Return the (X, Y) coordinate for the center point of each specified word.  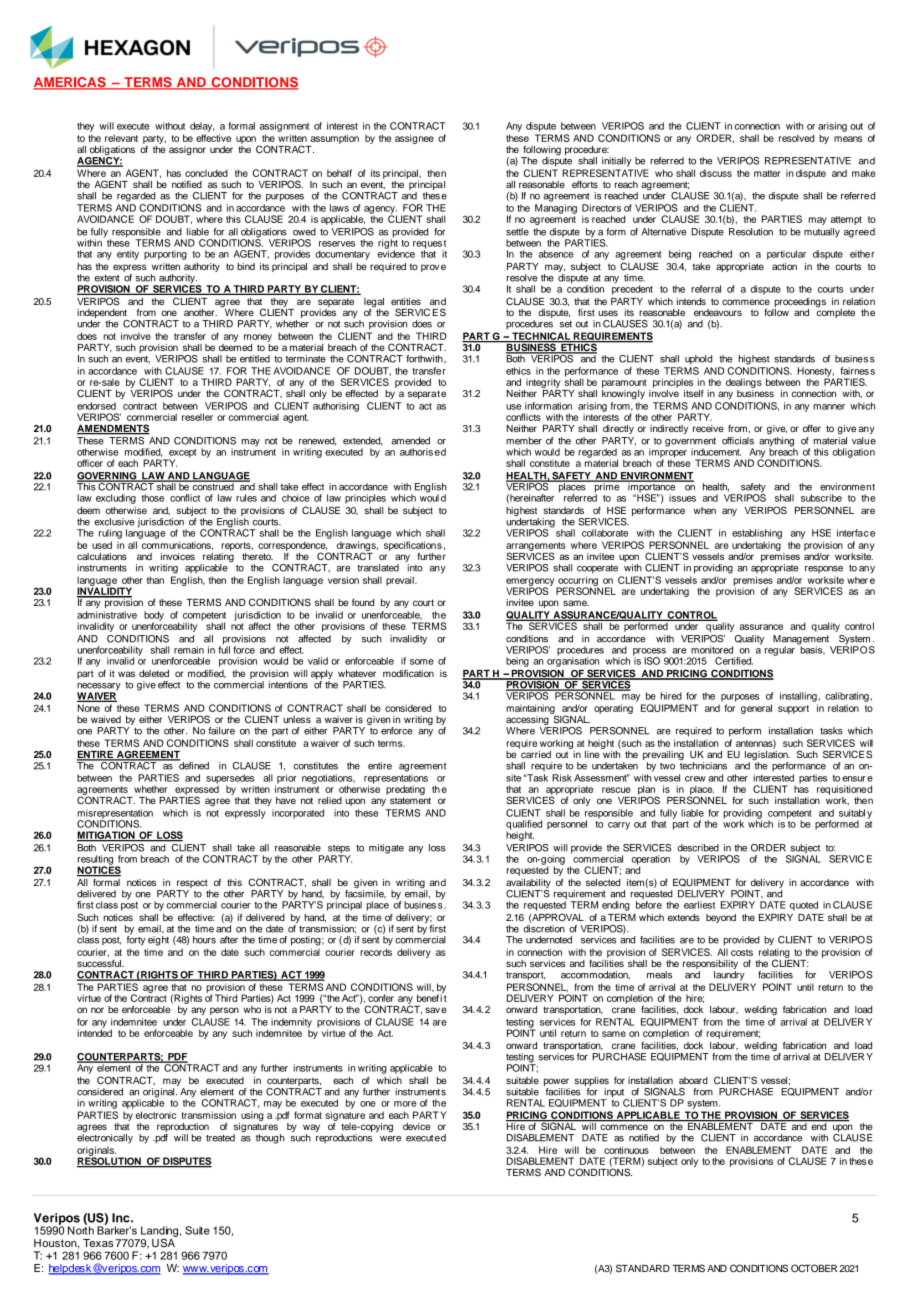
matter (767, 173)
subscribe (821, 498)
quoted (804, 906)
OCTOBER (814, 1268)
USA (164, 1242)
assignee (414, 139)
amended (411, 441)
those (153, 498)
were (390, 1139)
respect (193, 885)
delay (202, 127)
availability (528, 885)
